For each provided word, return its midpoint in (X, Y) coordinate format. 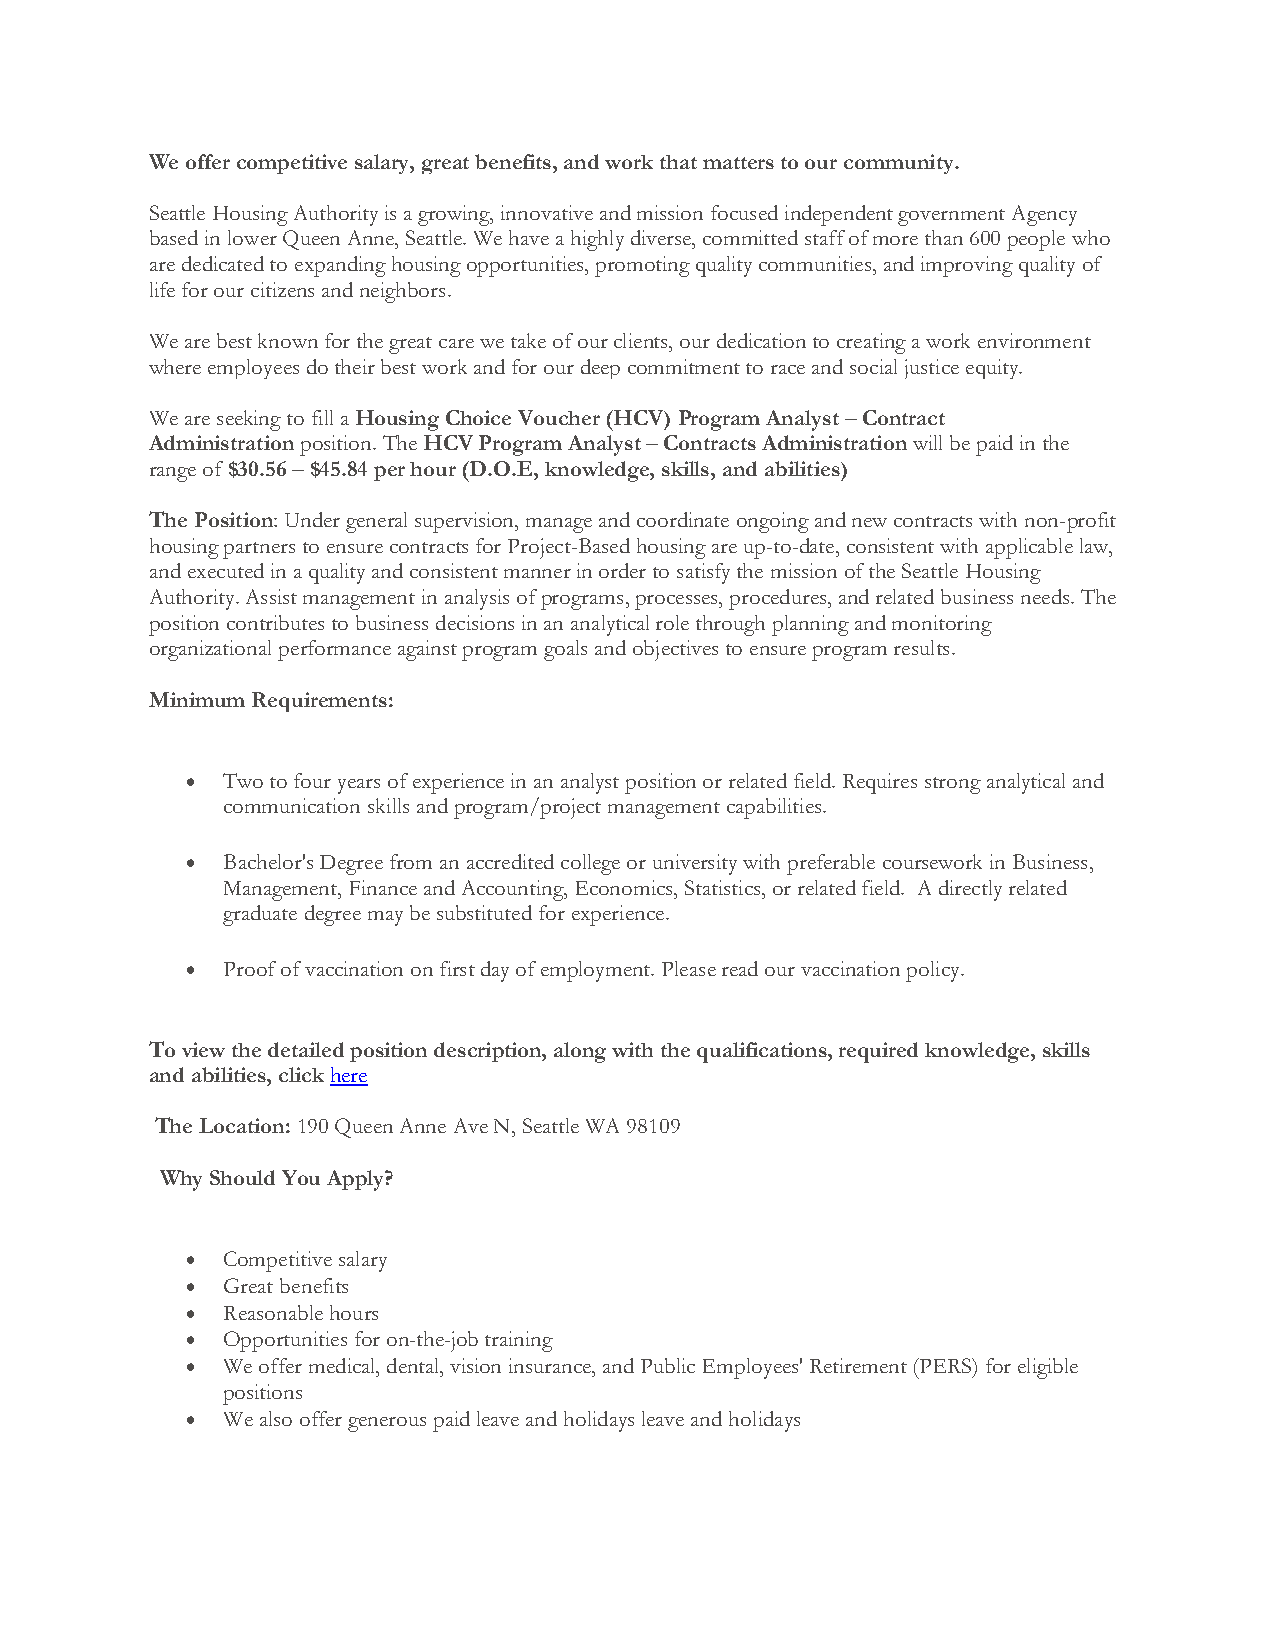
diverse (662, 237)
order (622, 570)
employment (597, 971)
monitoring (942, 625)
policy (934, 971)
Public (668, 1365)
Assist (271, 596)
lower (252, 237)
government (951, 217)
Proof (250, 968)
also (276, 1418)
